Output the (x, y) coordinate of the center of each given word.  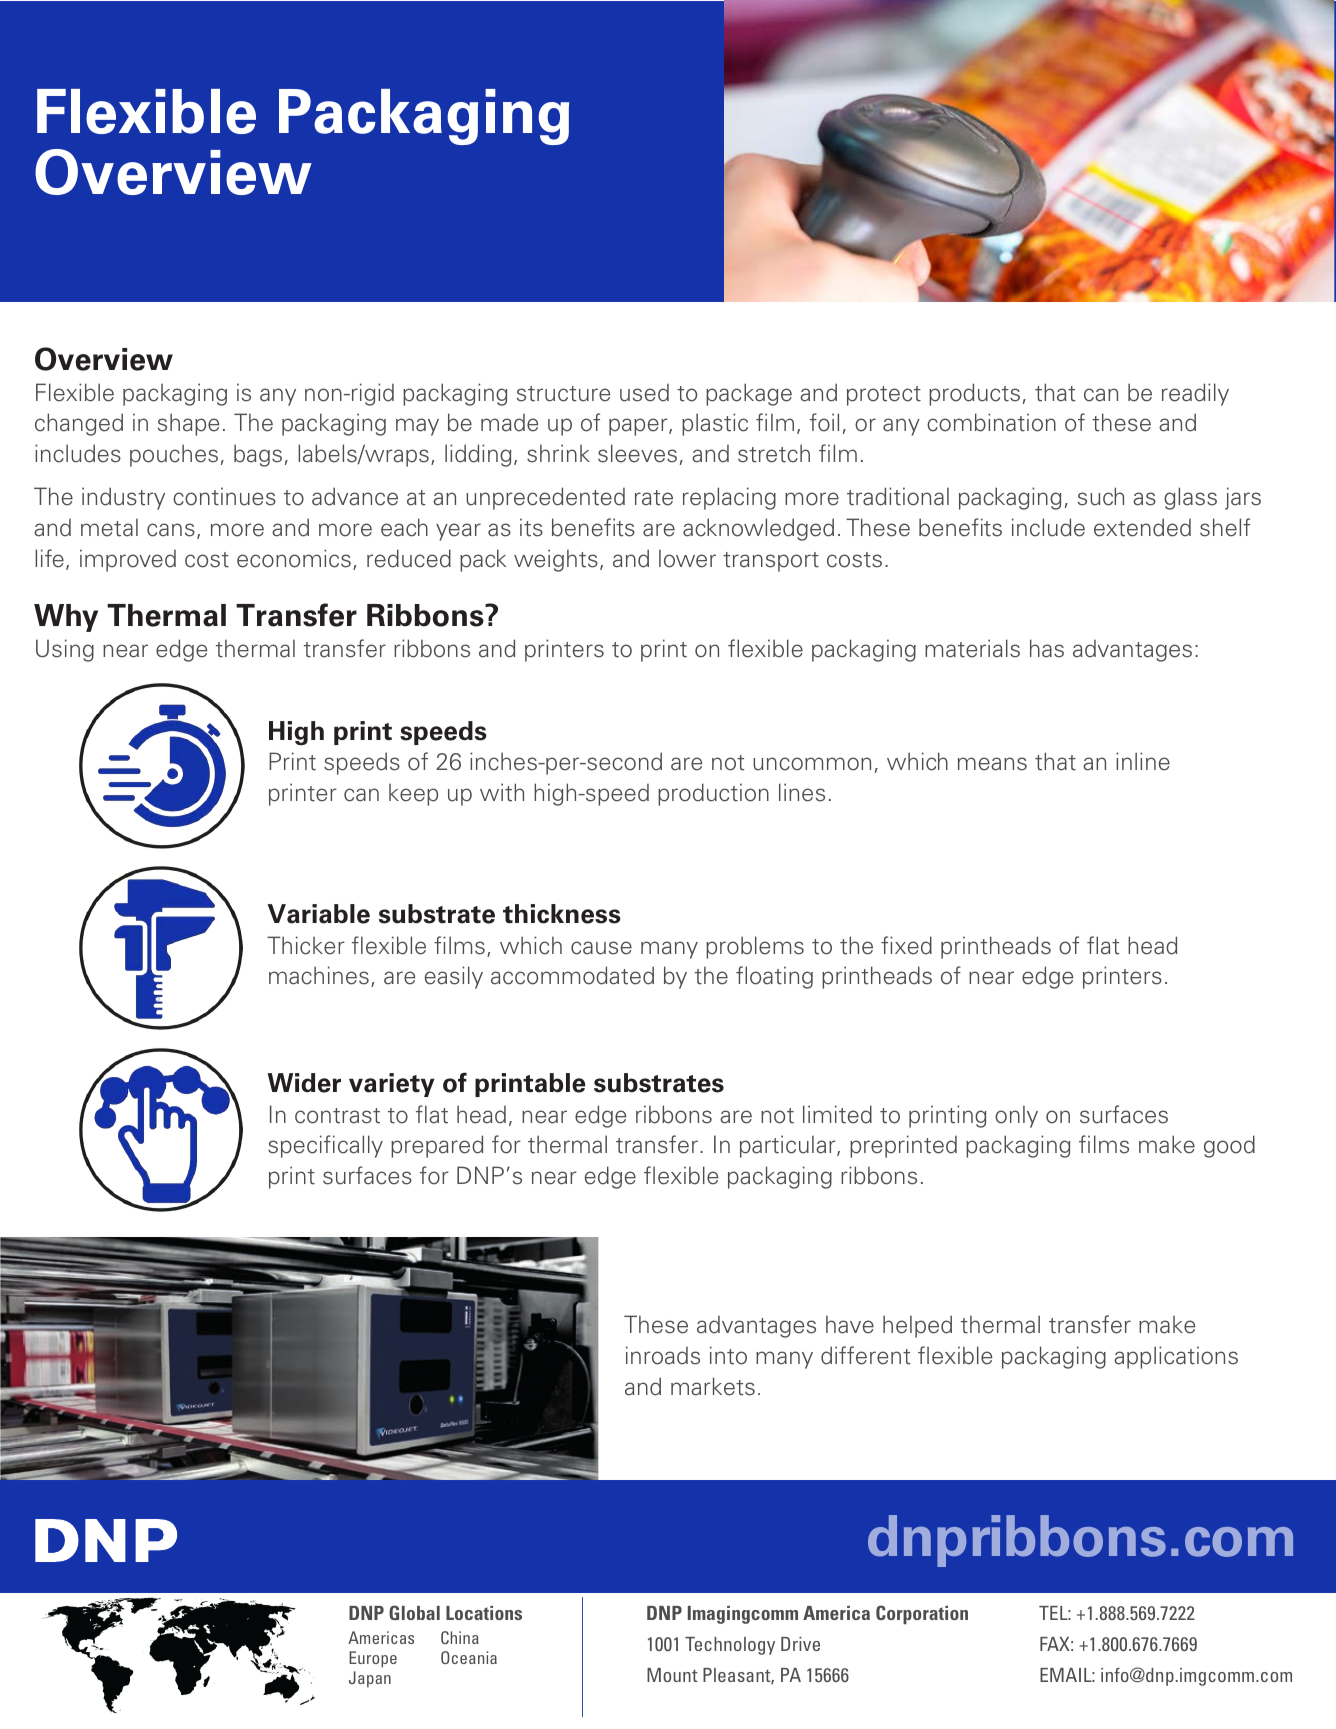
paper (639, 427)
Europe (373, 1659)
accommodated (572, 975)
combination (991, 422)
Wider (304, 1083)
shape (188, 424)
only (1016, 1116)
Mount (672, 1675)
